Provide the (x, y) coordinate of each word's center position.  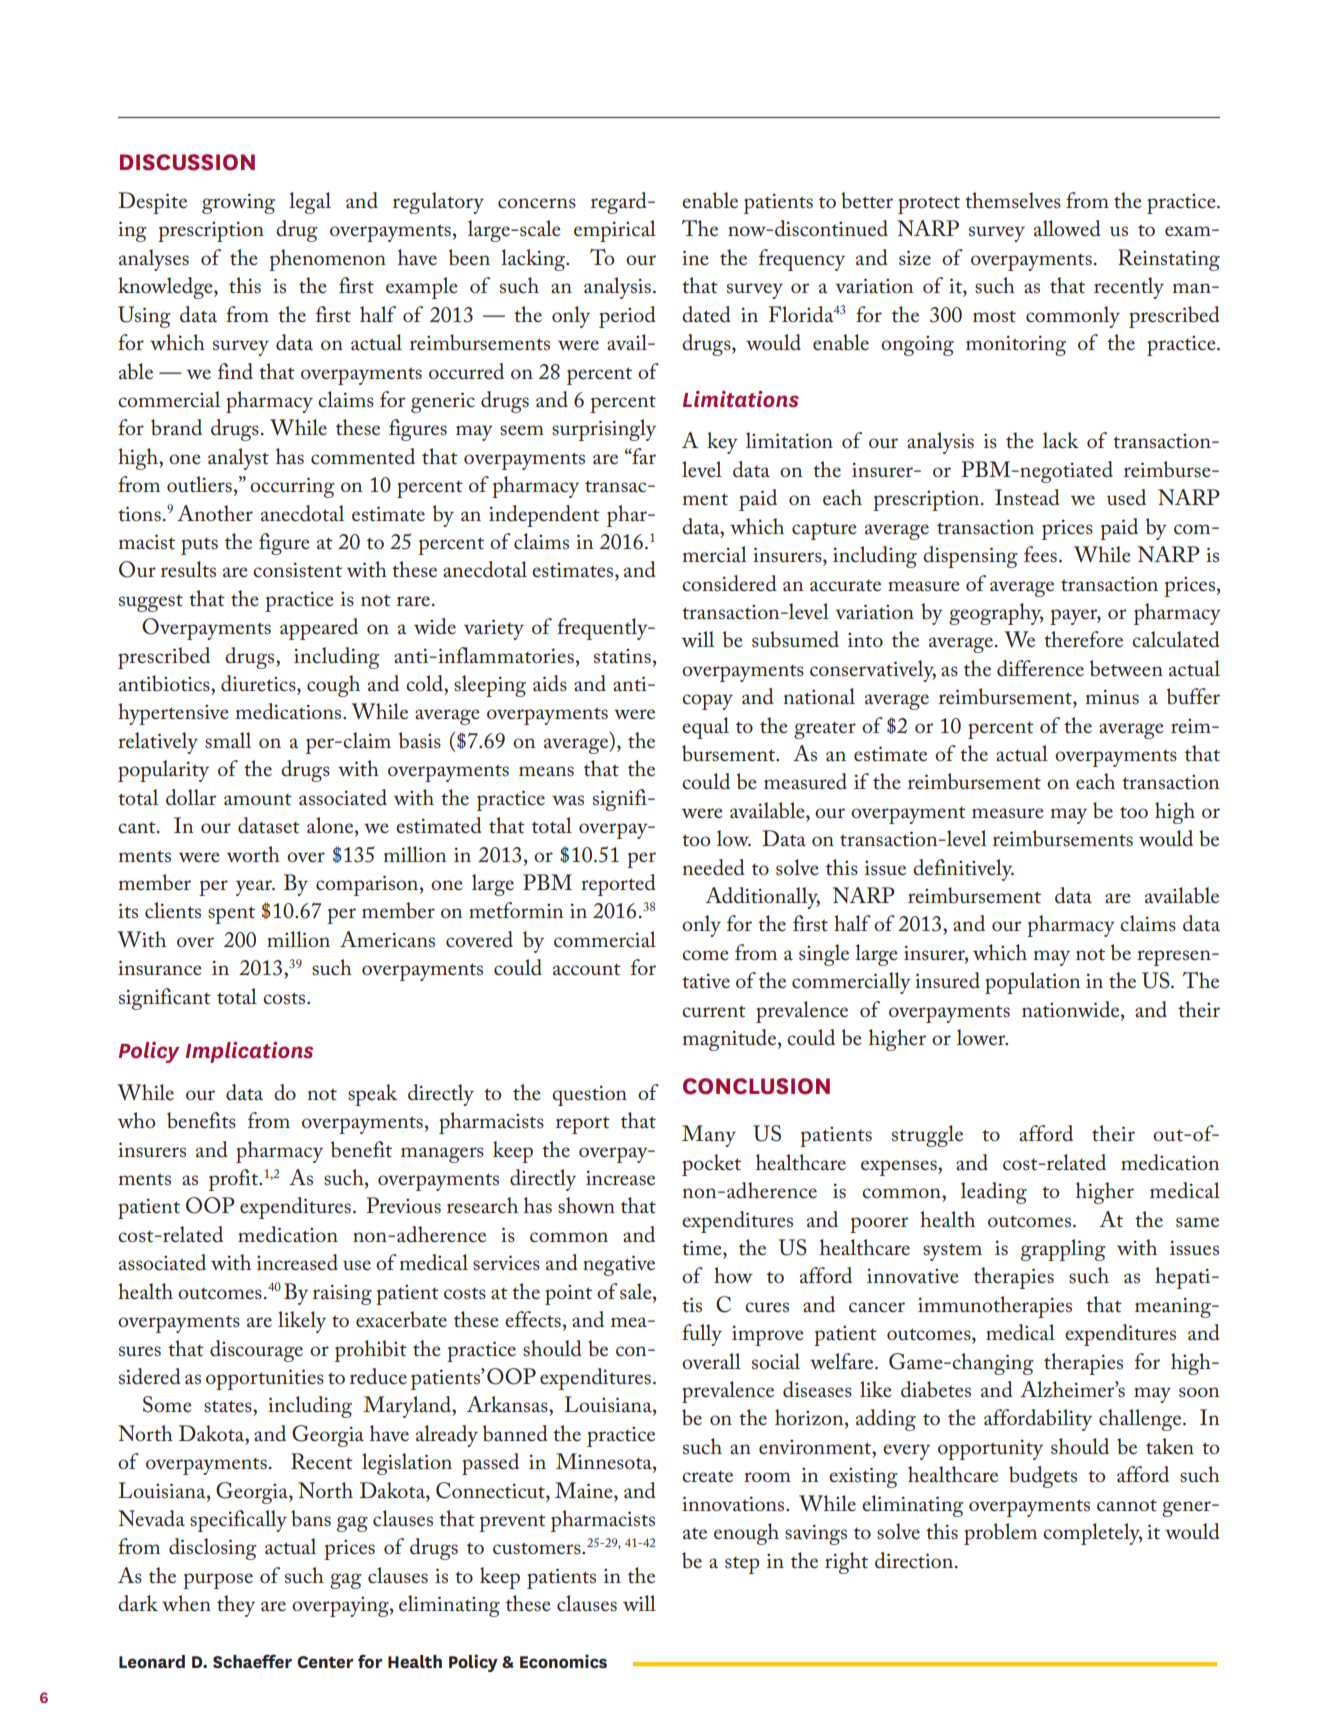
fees (1040, 554)
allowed (1067, 228)
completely (1092, 1534)
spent (231, 915)
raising (342, 1294)
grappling (1063, 1250)
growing (238, 203)
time (703, 1248)
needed (714, 867)
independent (544, 516)
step (742, 1565)
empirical (615, 231)
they (236, 1606)
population (1032, 983)
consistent (297, 570)
